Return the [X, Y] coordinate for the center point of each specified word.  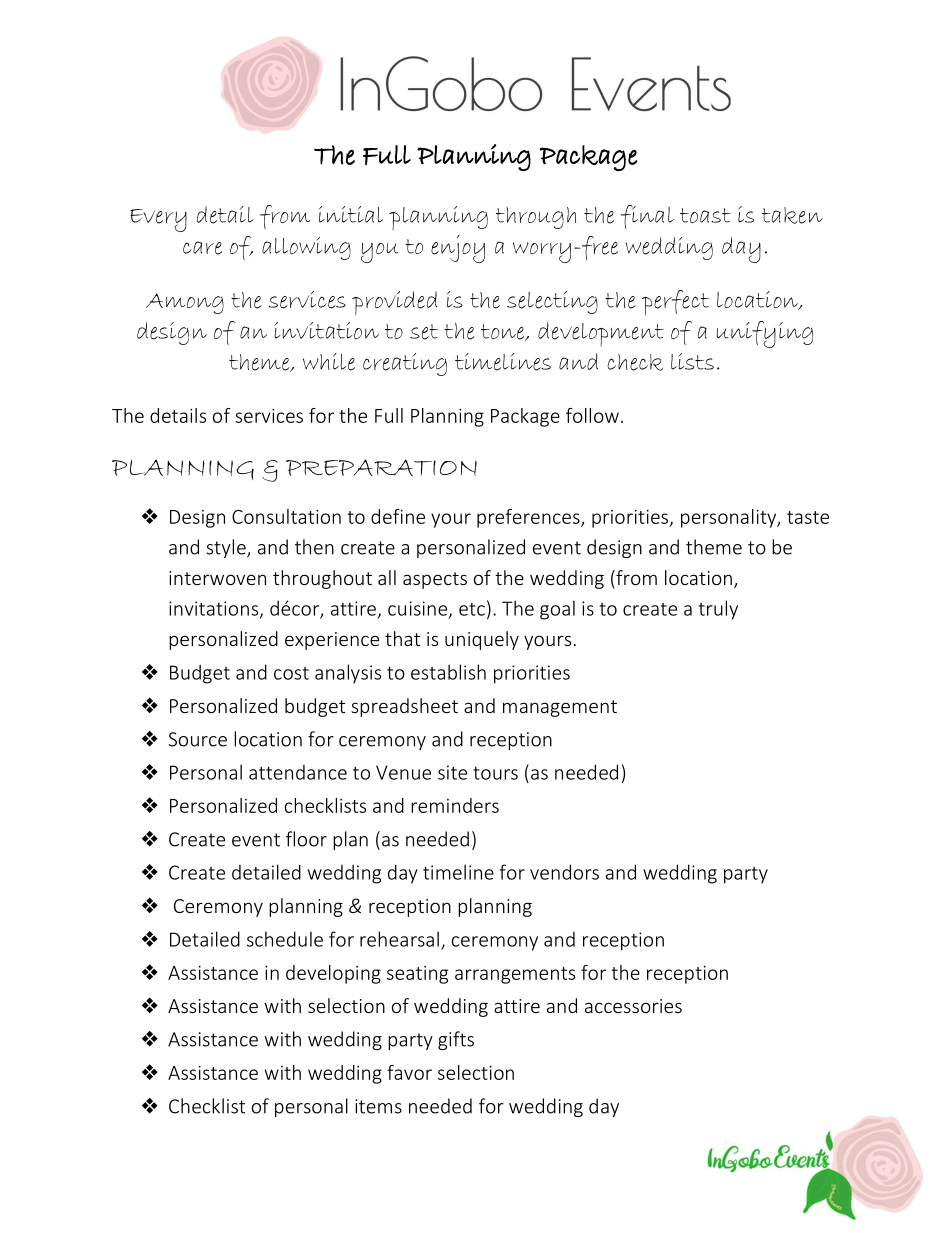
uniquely [482, 640]
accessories [633, 1006]
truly [718, 610]
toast [705, 215]
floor [306, 839]
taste [808, 517]
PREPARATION [381, 467]
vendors [564, 872]
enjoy [458, 249]
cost [291, 673]
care [202, 248]
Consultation [286, 516]
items [378, 1106]
